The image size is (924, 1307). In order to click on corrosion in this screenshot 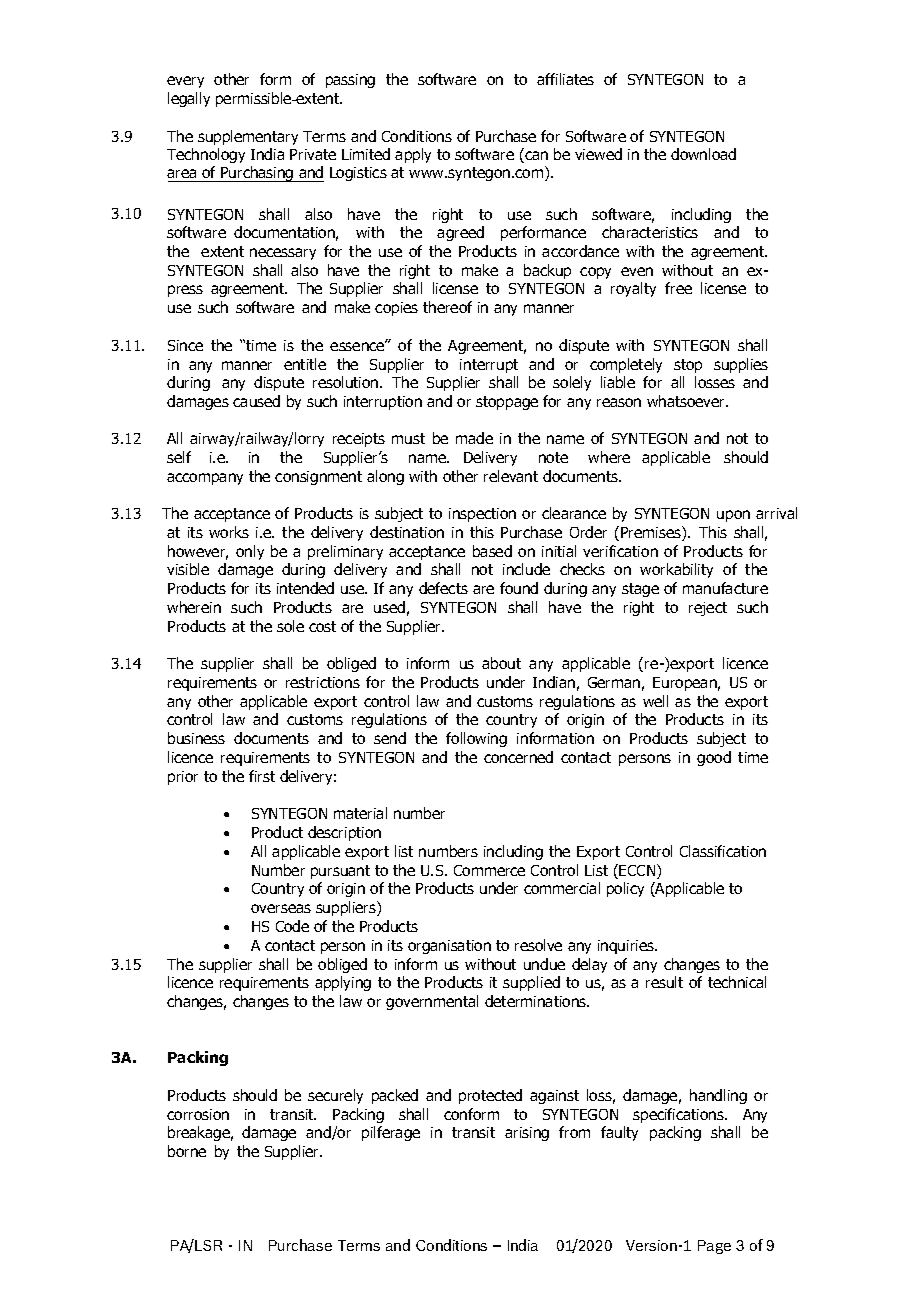, I will do `click(198, 1114)`.
